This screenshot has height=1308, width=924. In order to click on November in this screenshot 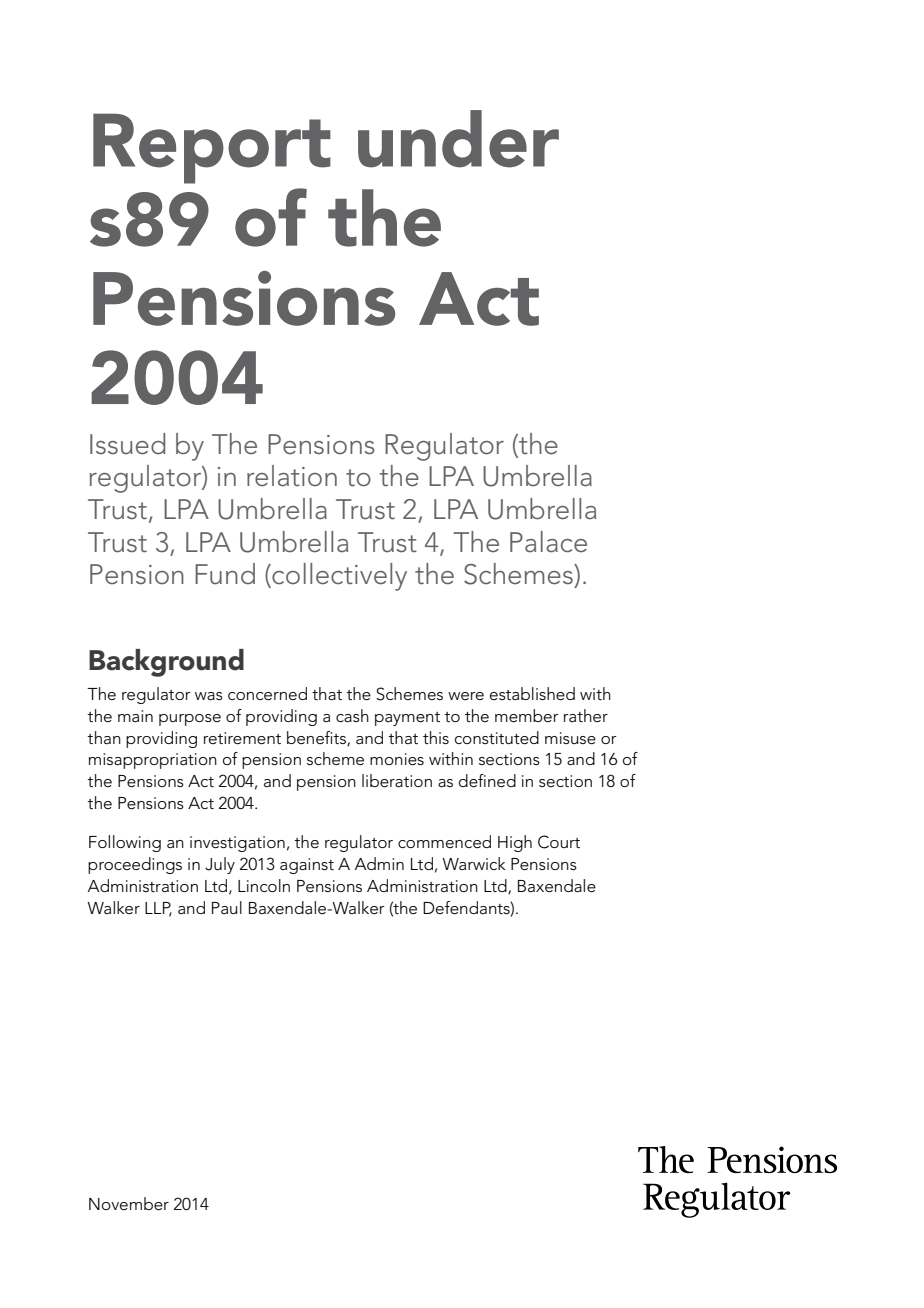, I will do `click(129, 1204)`.
